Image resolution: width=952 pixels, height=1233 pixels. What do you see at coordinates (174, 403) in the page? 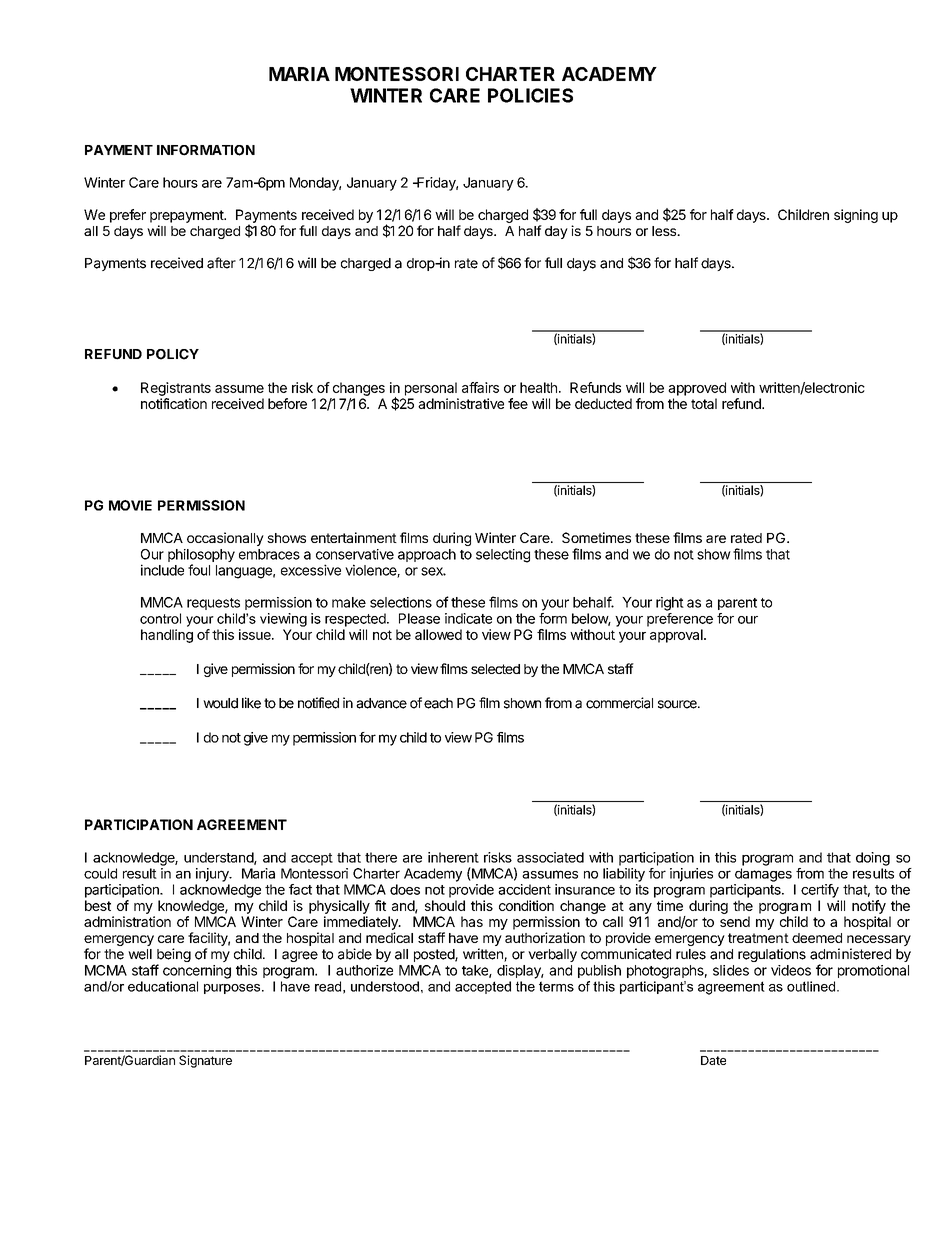
I see `notification` at bounding box center [174, 403].
